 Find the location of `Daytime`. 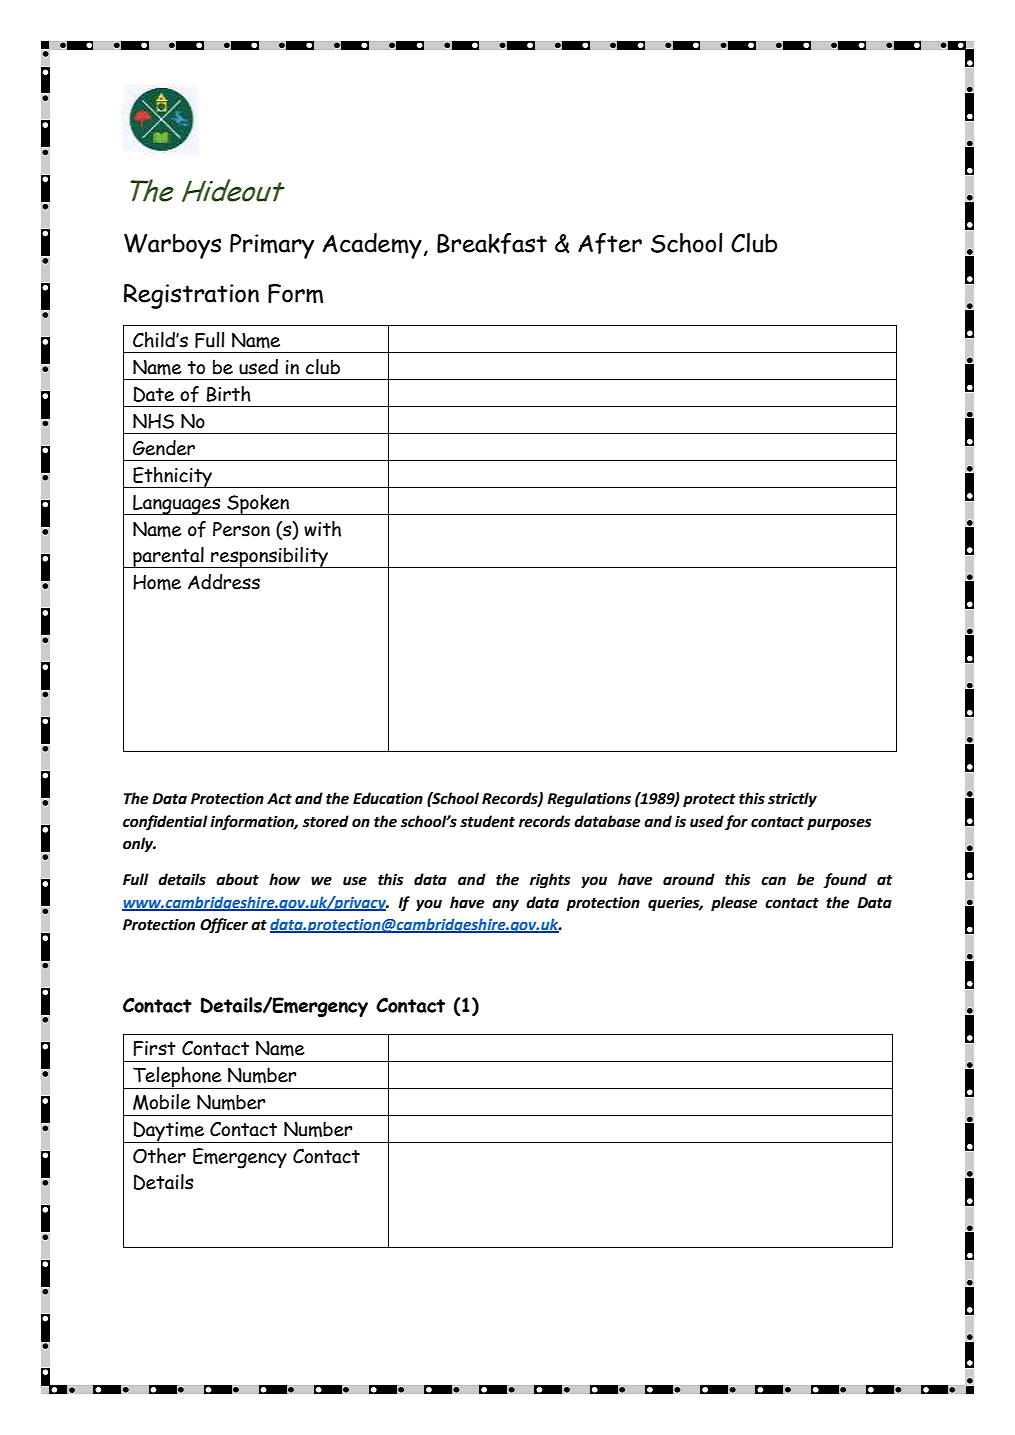

Daytime is located at coordinates (169, 1132).
